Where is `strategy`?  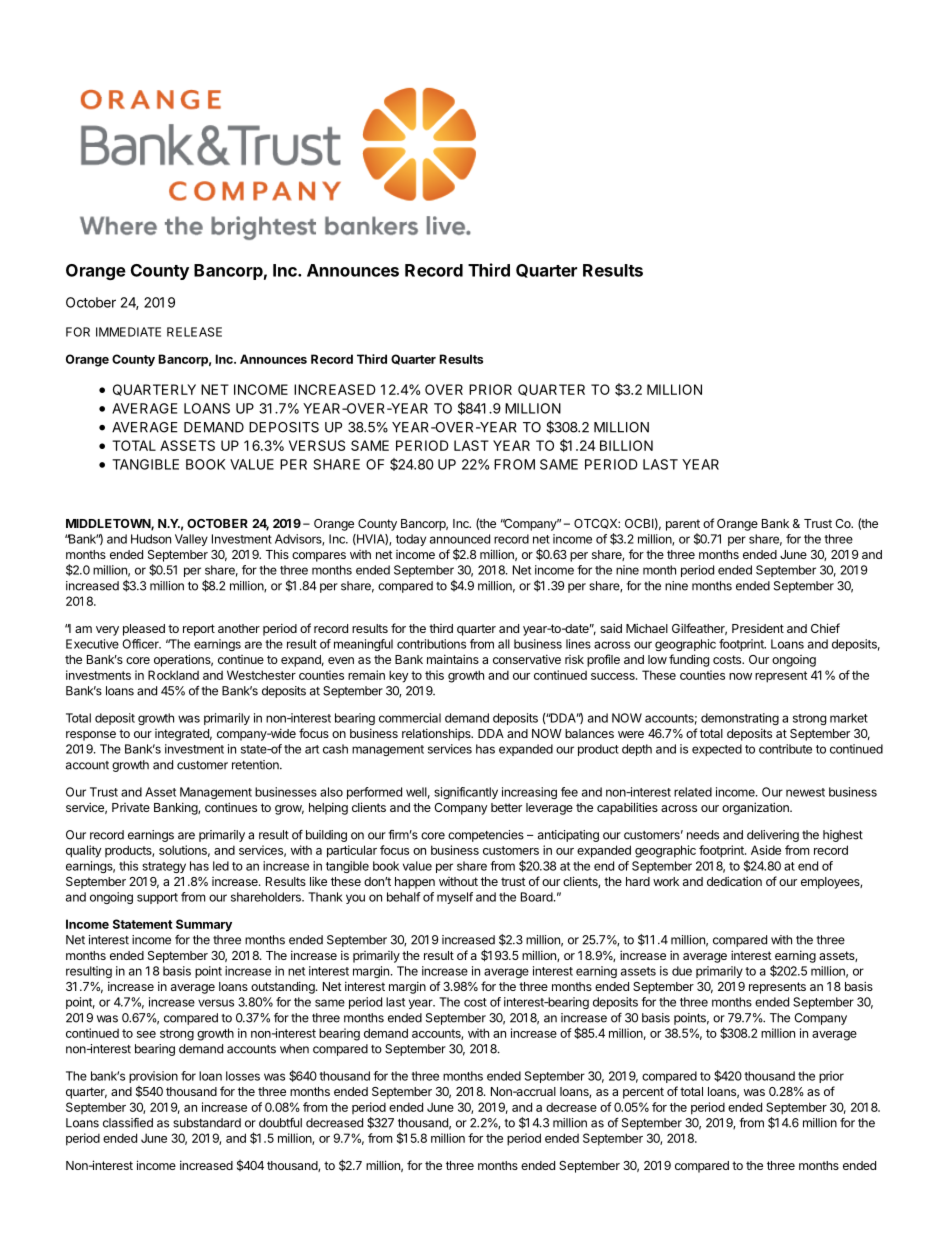 strategy is located at coordinates (164, 867).
